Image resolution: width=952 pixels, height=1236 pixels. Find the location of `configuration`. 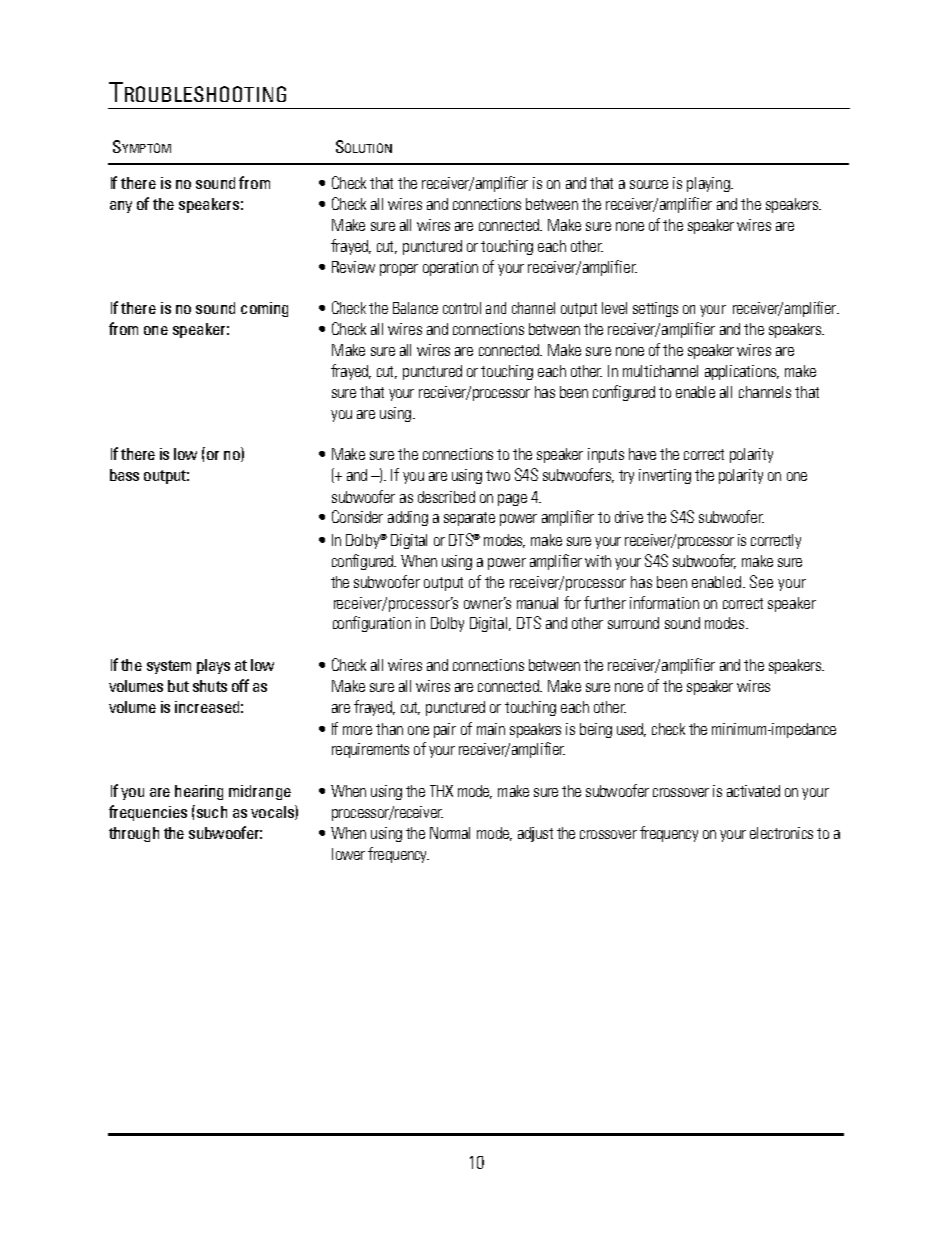

configuration is located at coordinates (372, 624).
